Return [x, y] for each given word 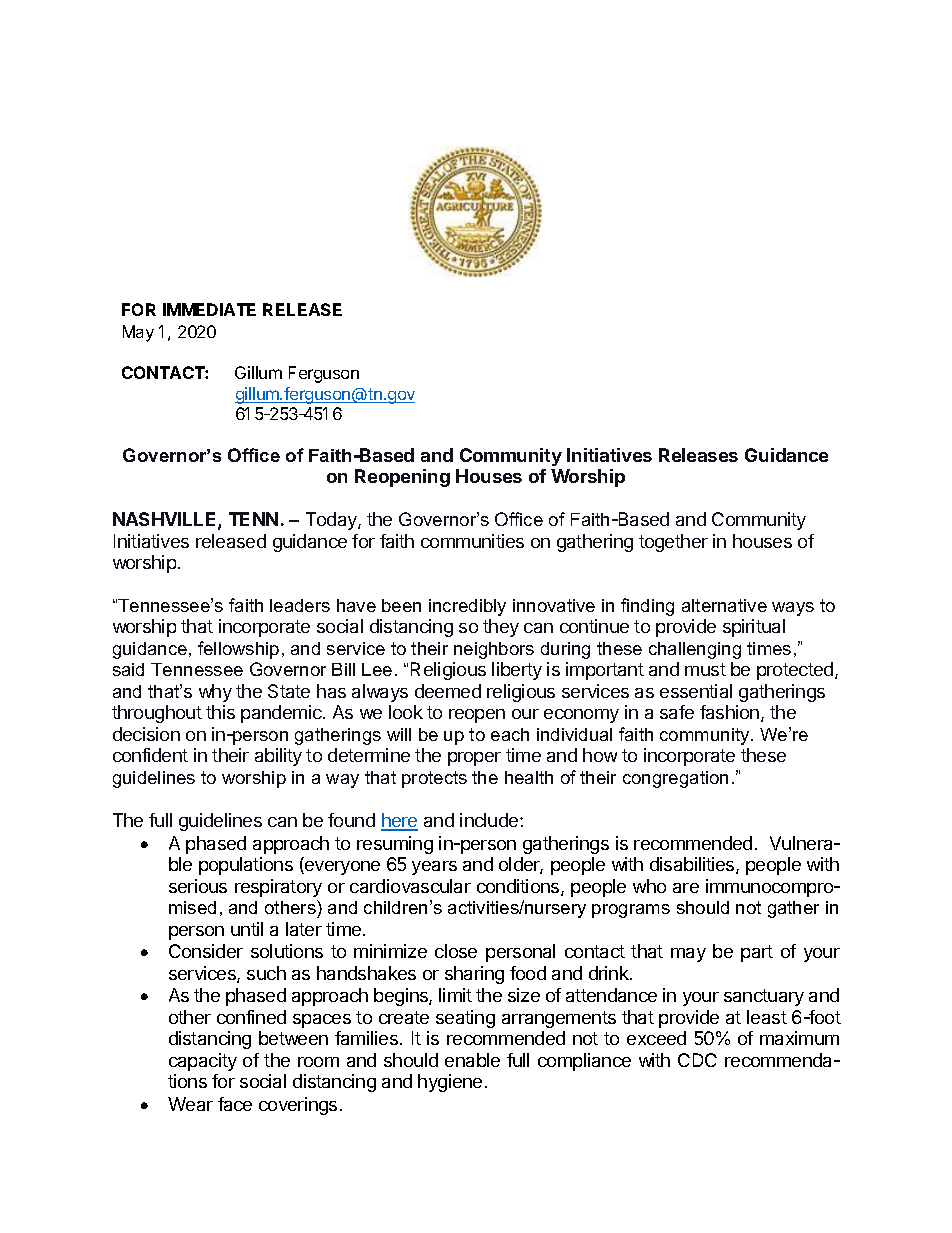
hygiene [450, 1083]
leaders [300, 605]
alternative [724, 605]
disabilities [693, 865]
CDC [697, 1060]
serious [198, 886]
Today [332, 521]
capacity [203, 1062]
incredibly [467, 607]
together [673, 543]
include [490, 820]
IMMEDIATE [209, 309]
